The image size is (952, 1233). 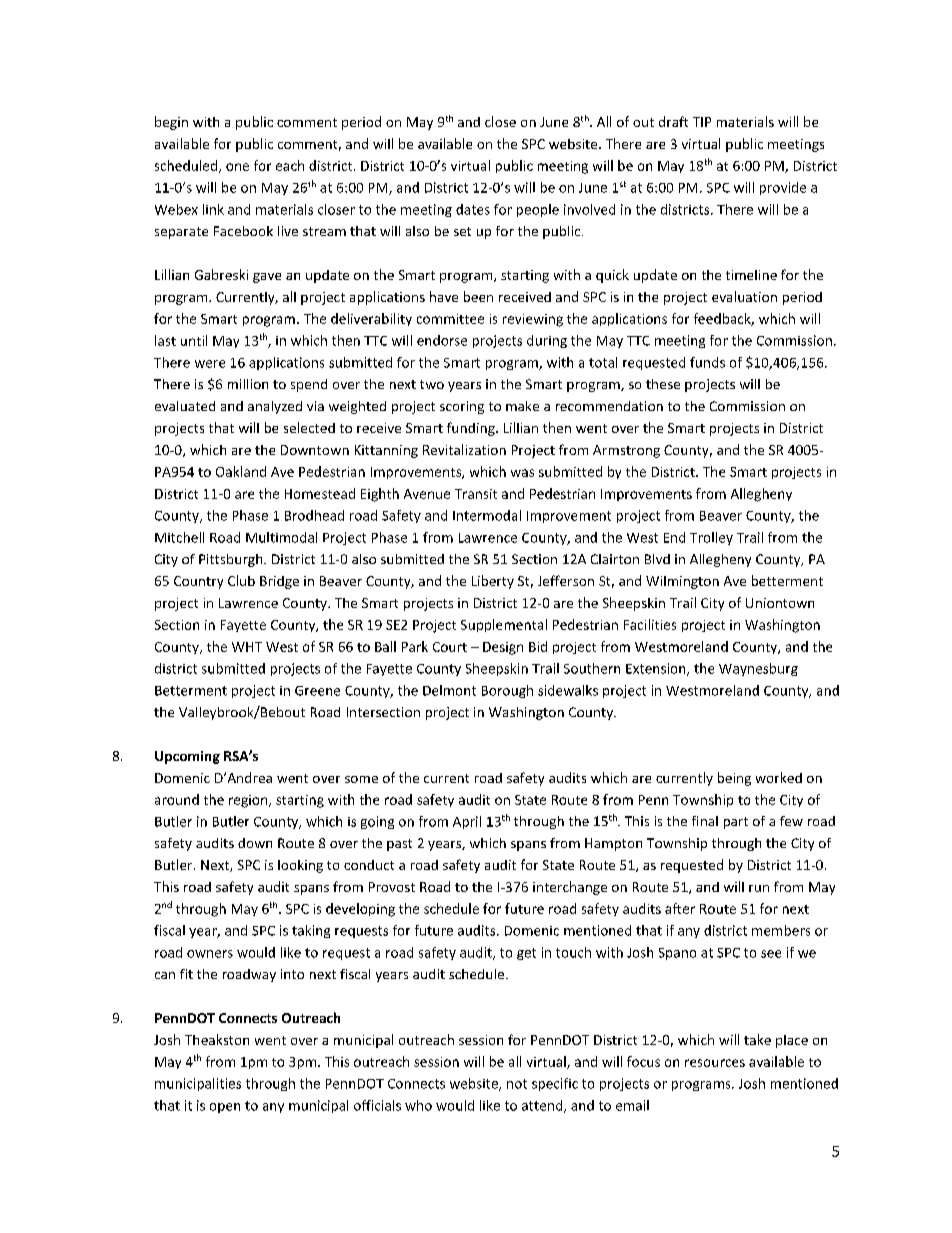 I want to click on Supplemental, so click(x=504, y=625).
